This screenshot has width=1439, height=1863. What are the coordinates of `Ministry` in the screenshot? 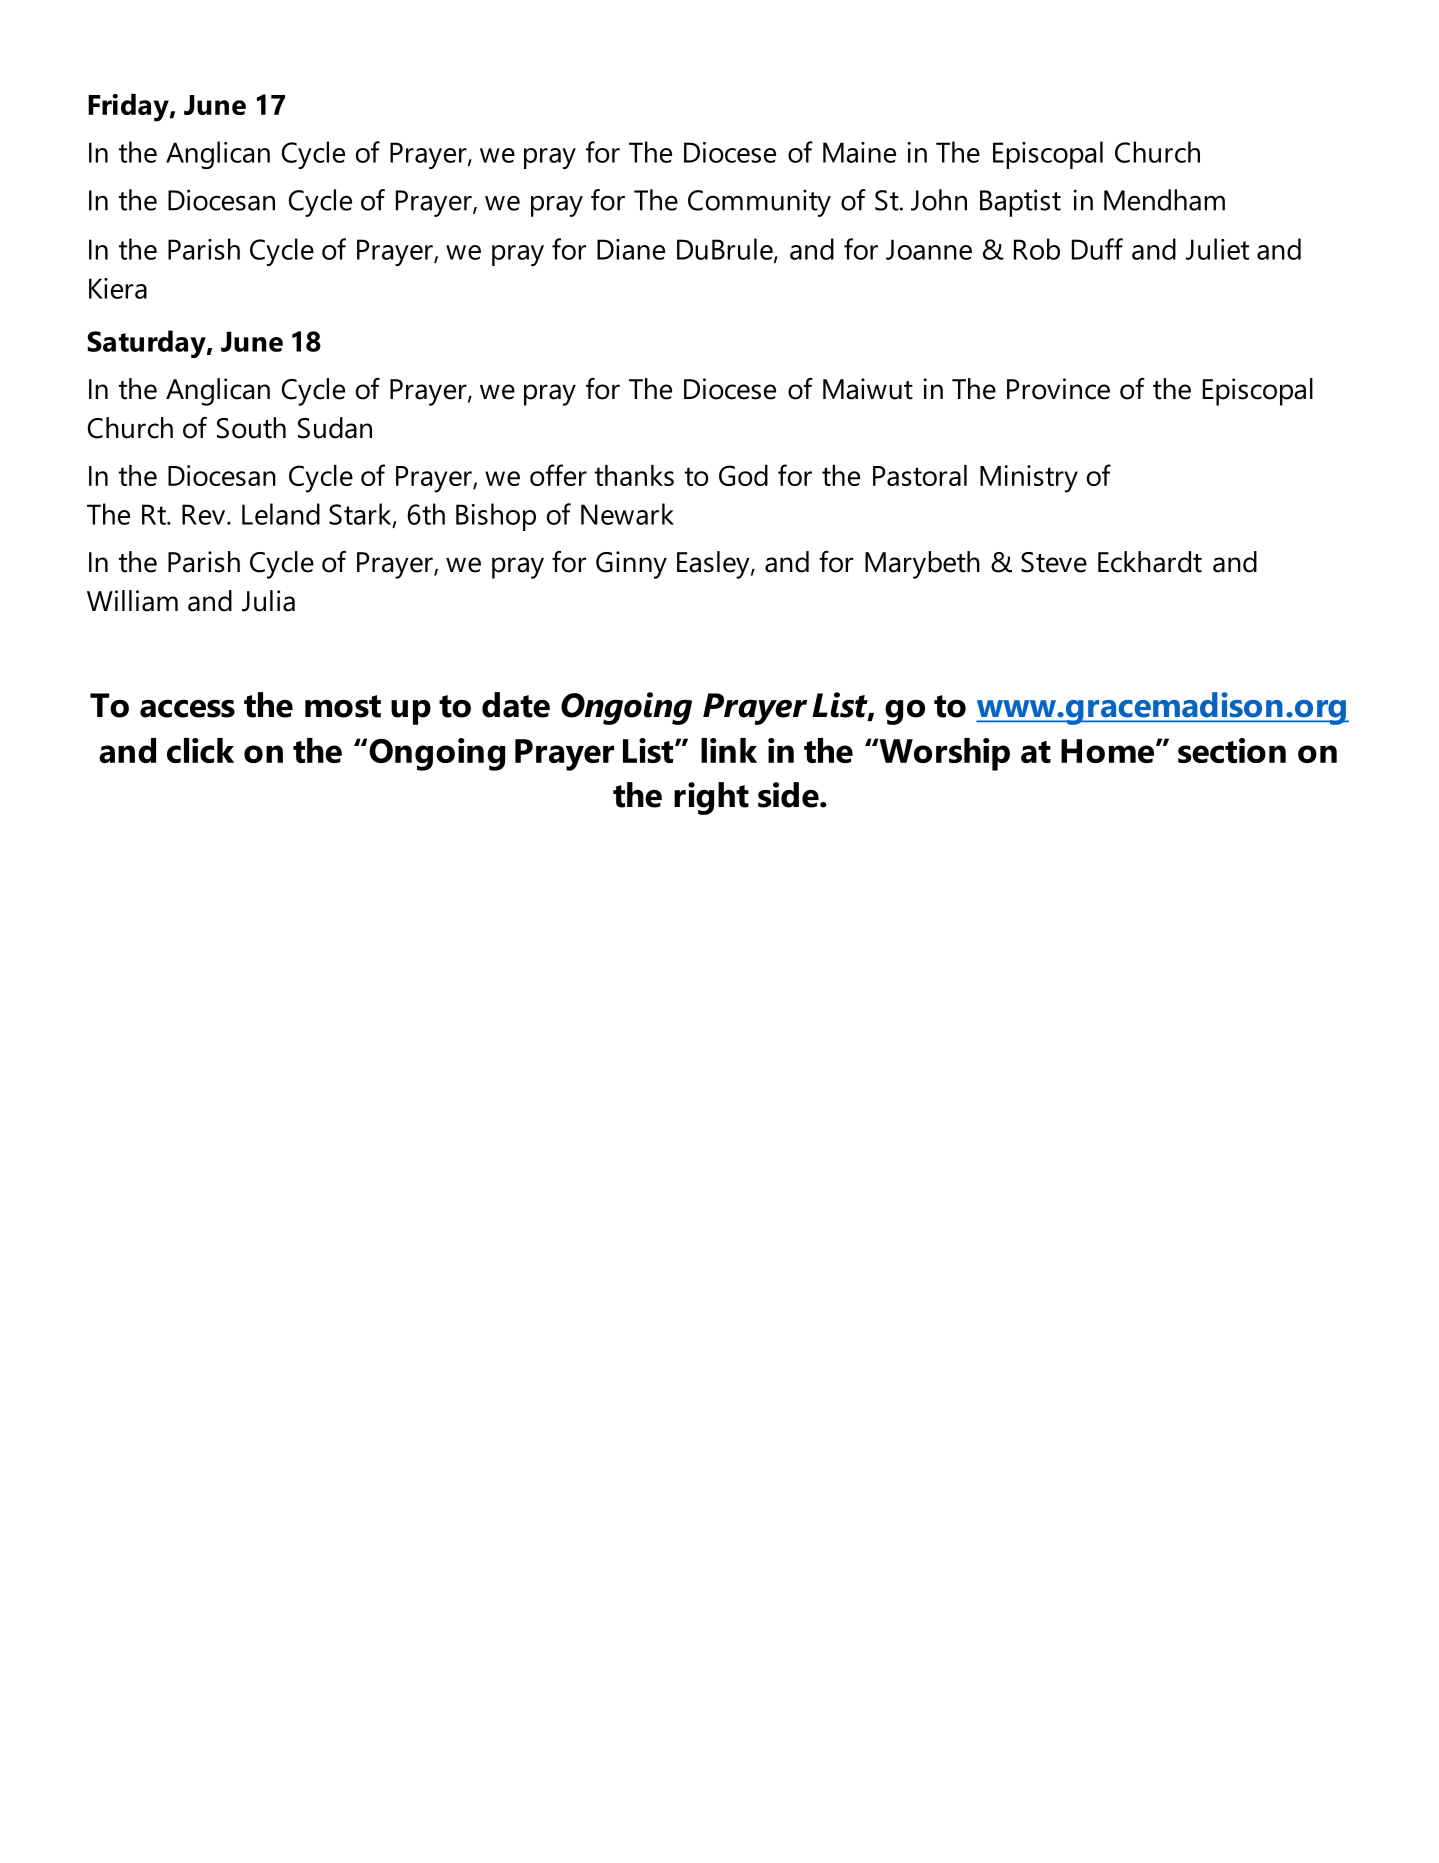 It's located at (1029, 479).
